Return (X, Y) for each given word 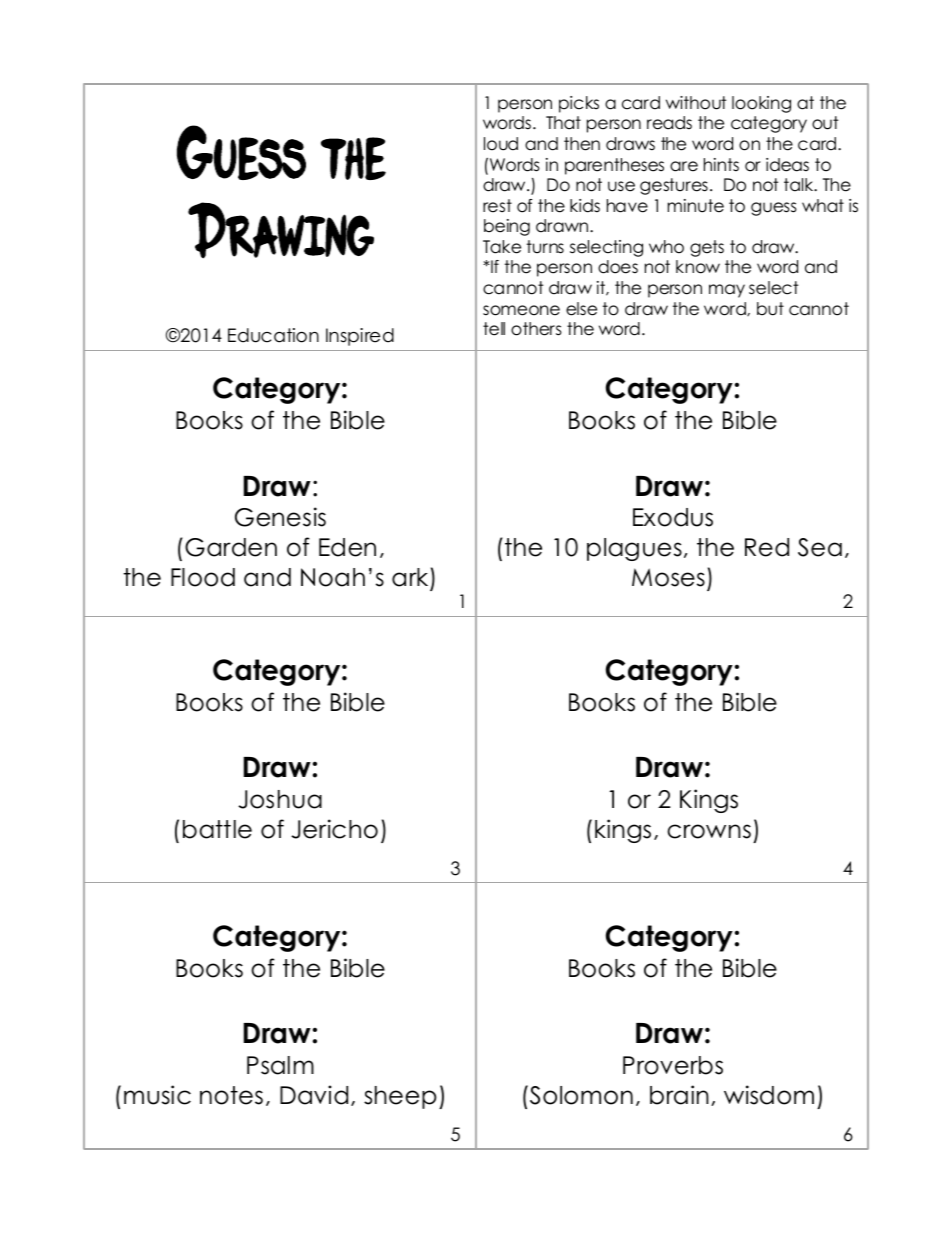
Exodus (673, 517)
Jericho (334, 829)
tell (494, 329)
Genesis (280, 517)
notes (231, 1095)
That (563, 123)
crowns (709, 831)
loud (501, 144)
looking (761, 104)
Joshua (280, 799)
